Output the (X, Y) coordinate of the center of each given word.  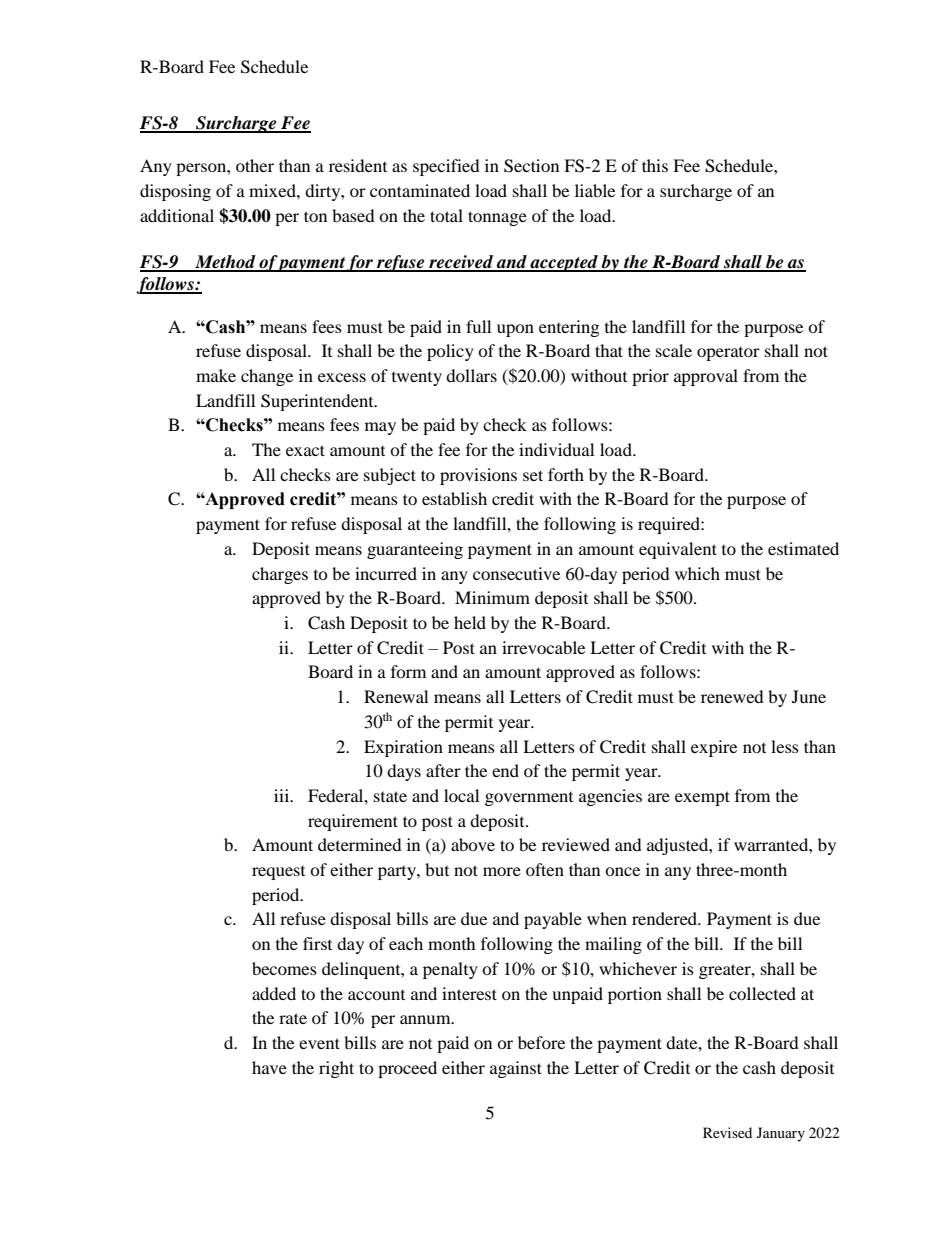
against (516, 1069)
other (255, 165)
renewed (732, 696)
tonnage (497, 218)
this (655, 165)
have (269, 1067)
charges (280, 575)
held (470, 622)
